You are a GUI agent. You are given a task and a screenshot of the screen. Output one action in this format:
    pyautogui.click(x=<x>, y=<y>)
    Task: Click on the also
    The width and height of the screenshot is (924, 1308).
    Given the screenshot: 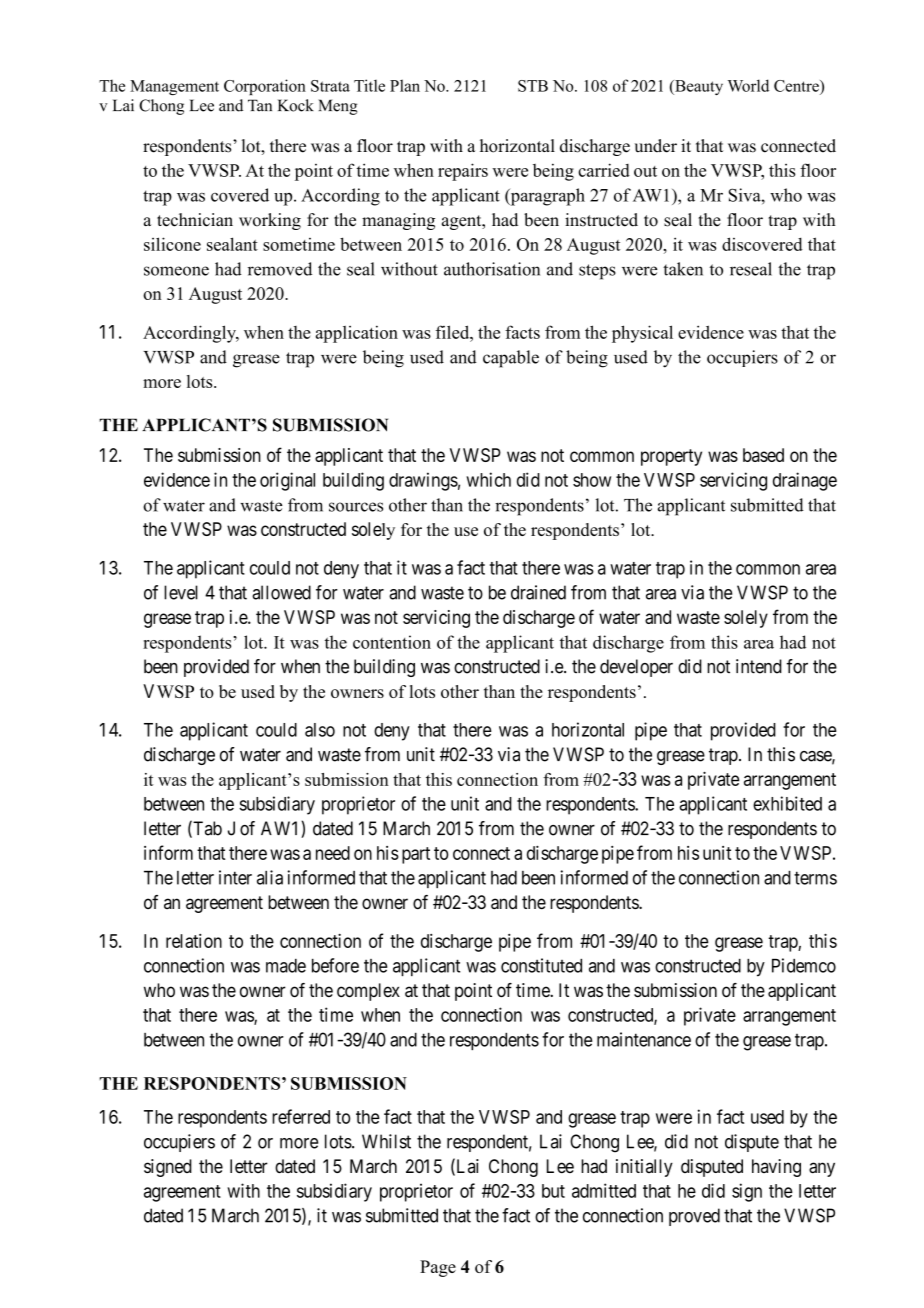 What is the action you would take?
    pyautogui.click(x=320, y=730)
